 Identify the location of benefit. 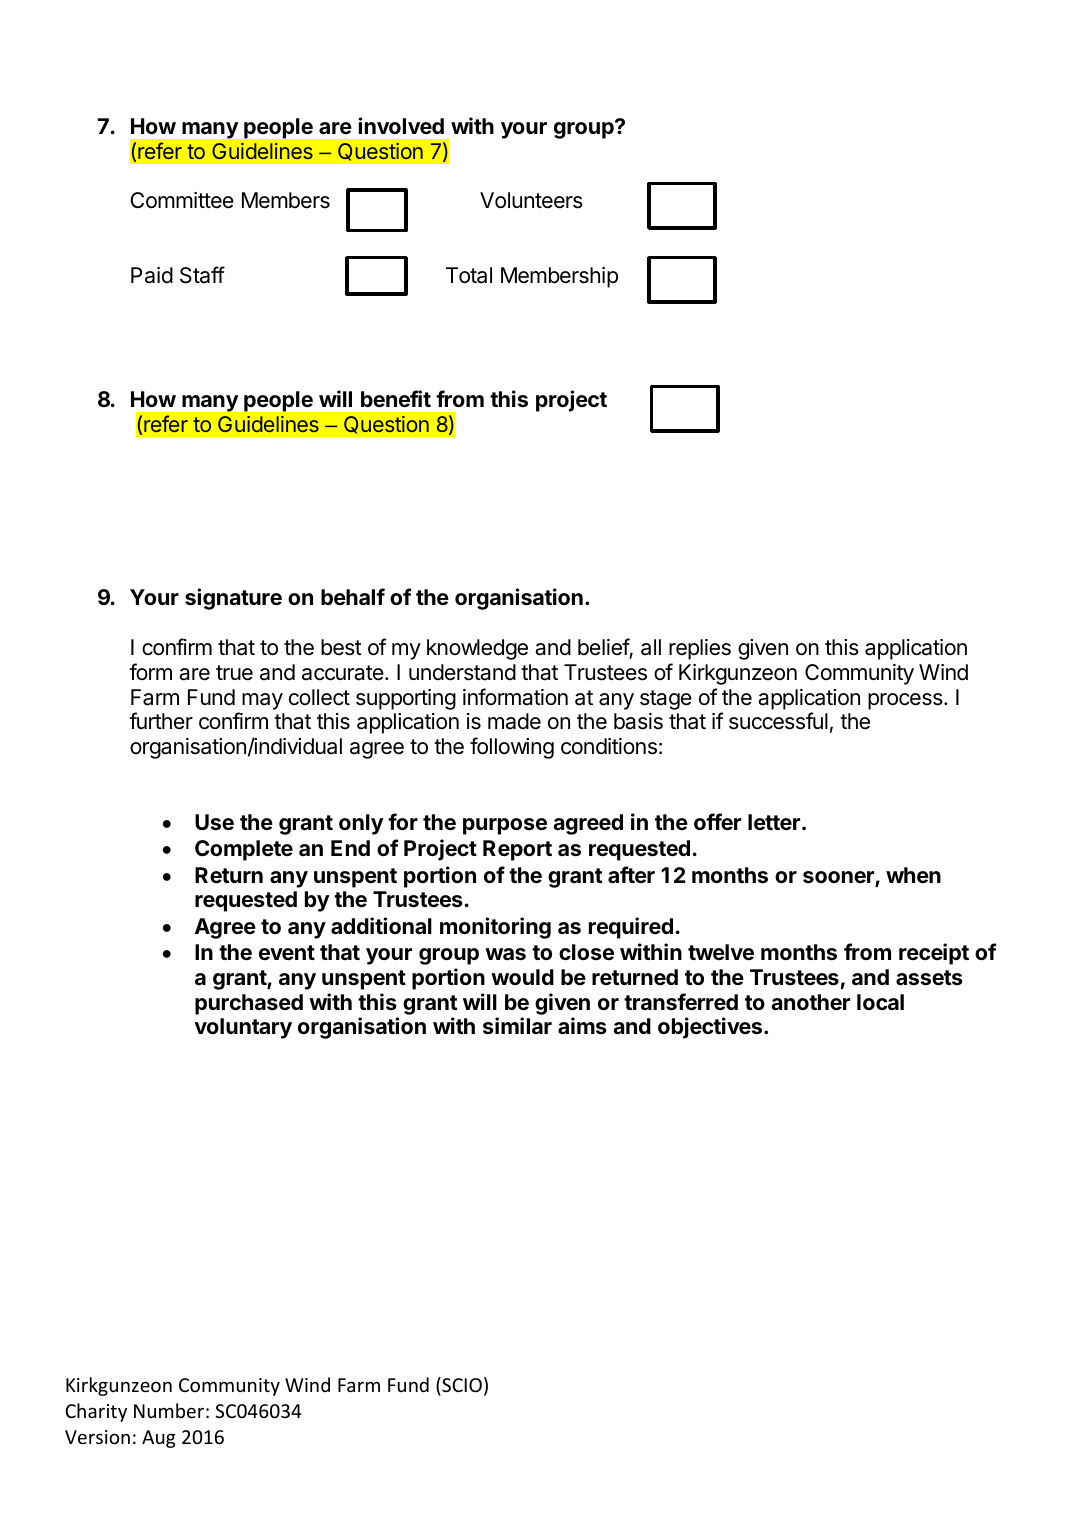
(396, 399).
